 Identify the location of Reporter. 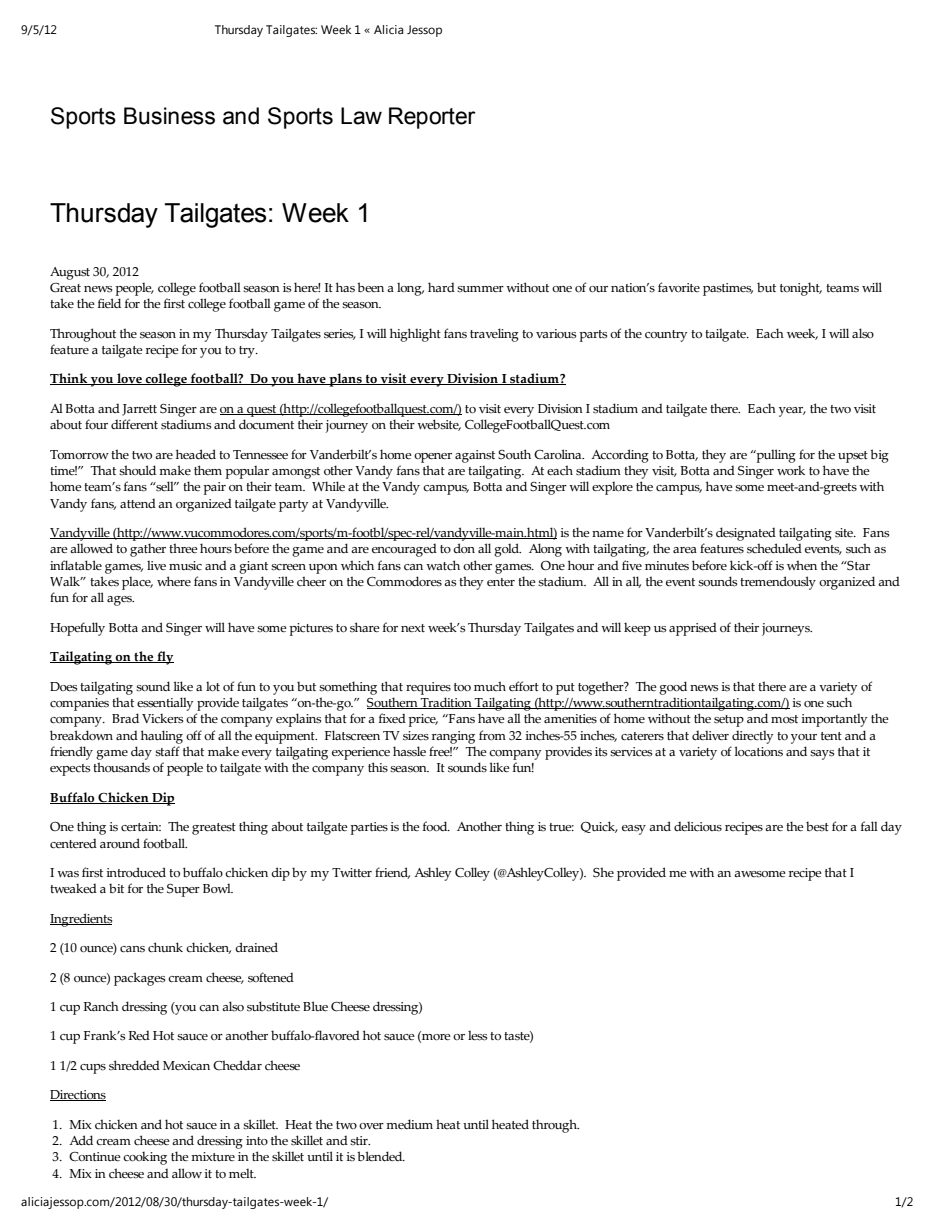
(432, 118).
